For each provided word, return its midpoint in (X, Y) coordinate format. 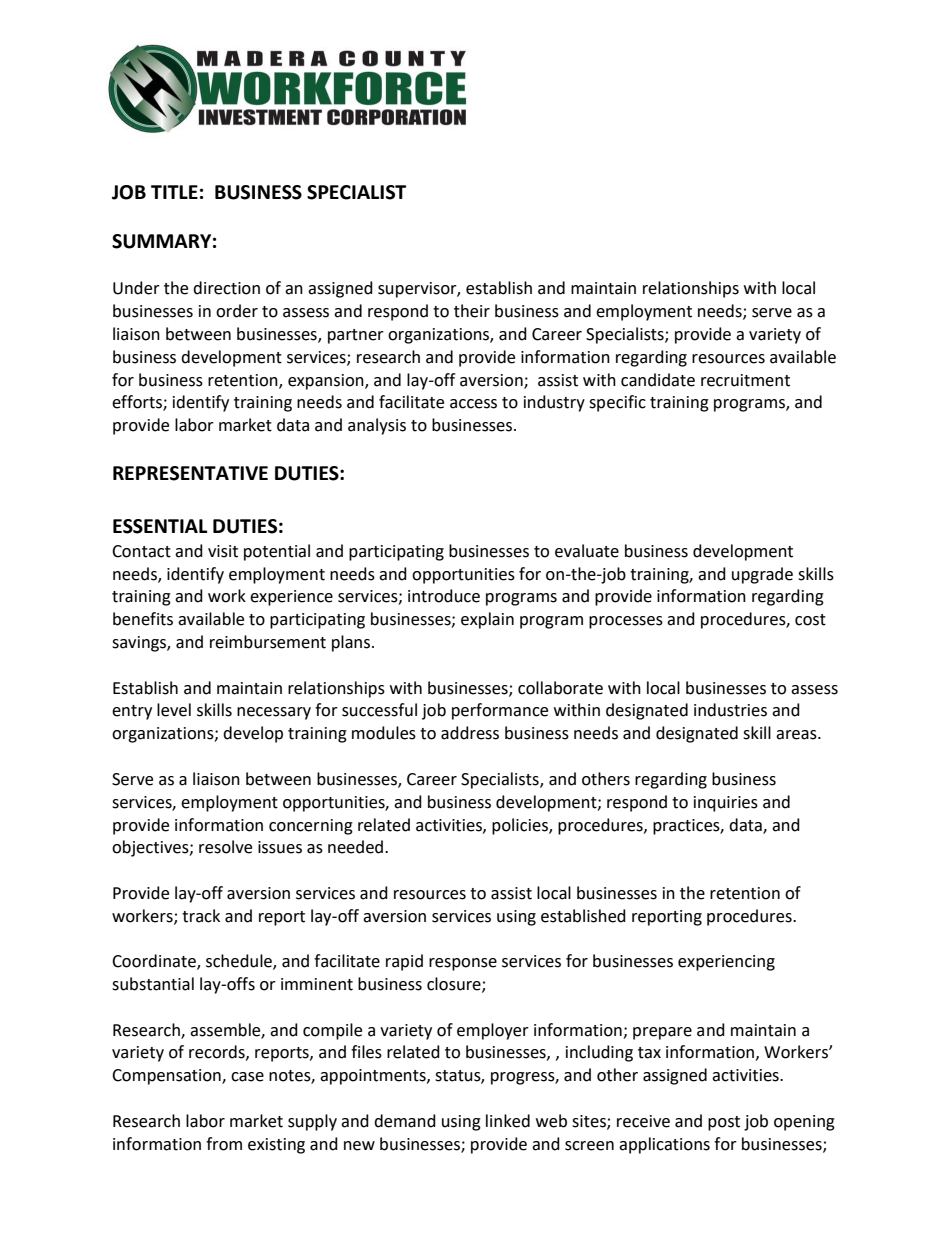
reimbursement (268, 642)
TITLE (174, 192)
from (224, 1144)
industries (730, 710)
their (472, 311)
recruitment (745, 380)
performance (500, 711)
